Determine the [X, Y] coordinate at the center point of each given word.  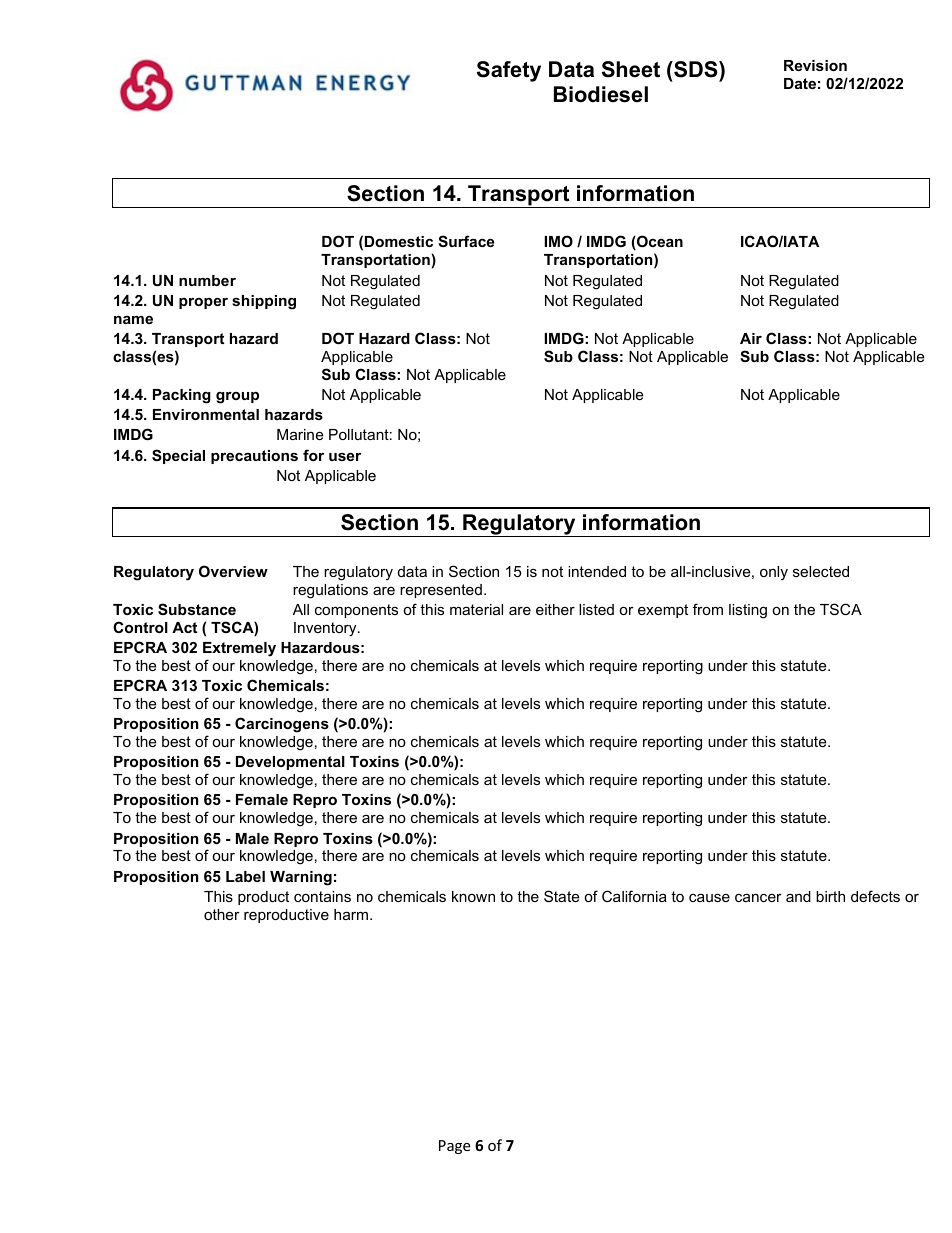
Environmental [206, 414]
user [345, 456]
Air [751, 338]
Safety [509, 71]
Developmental [290, 763]
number [207, 280]
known [473, 896]
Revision [815, 65]
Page [454, 1147]
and [798, 896]
